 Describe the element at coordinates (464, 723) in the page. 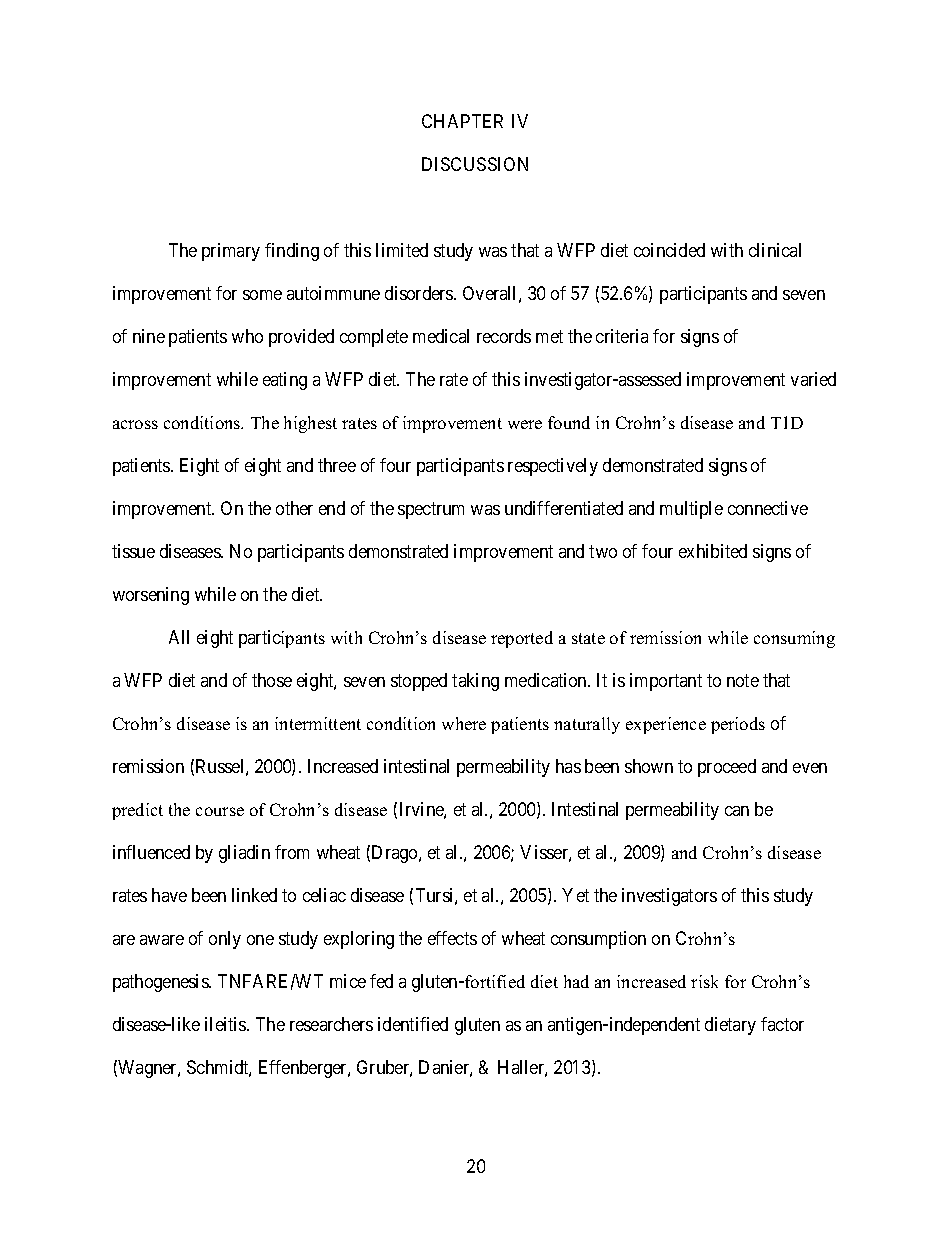

I see `where` at that location.
